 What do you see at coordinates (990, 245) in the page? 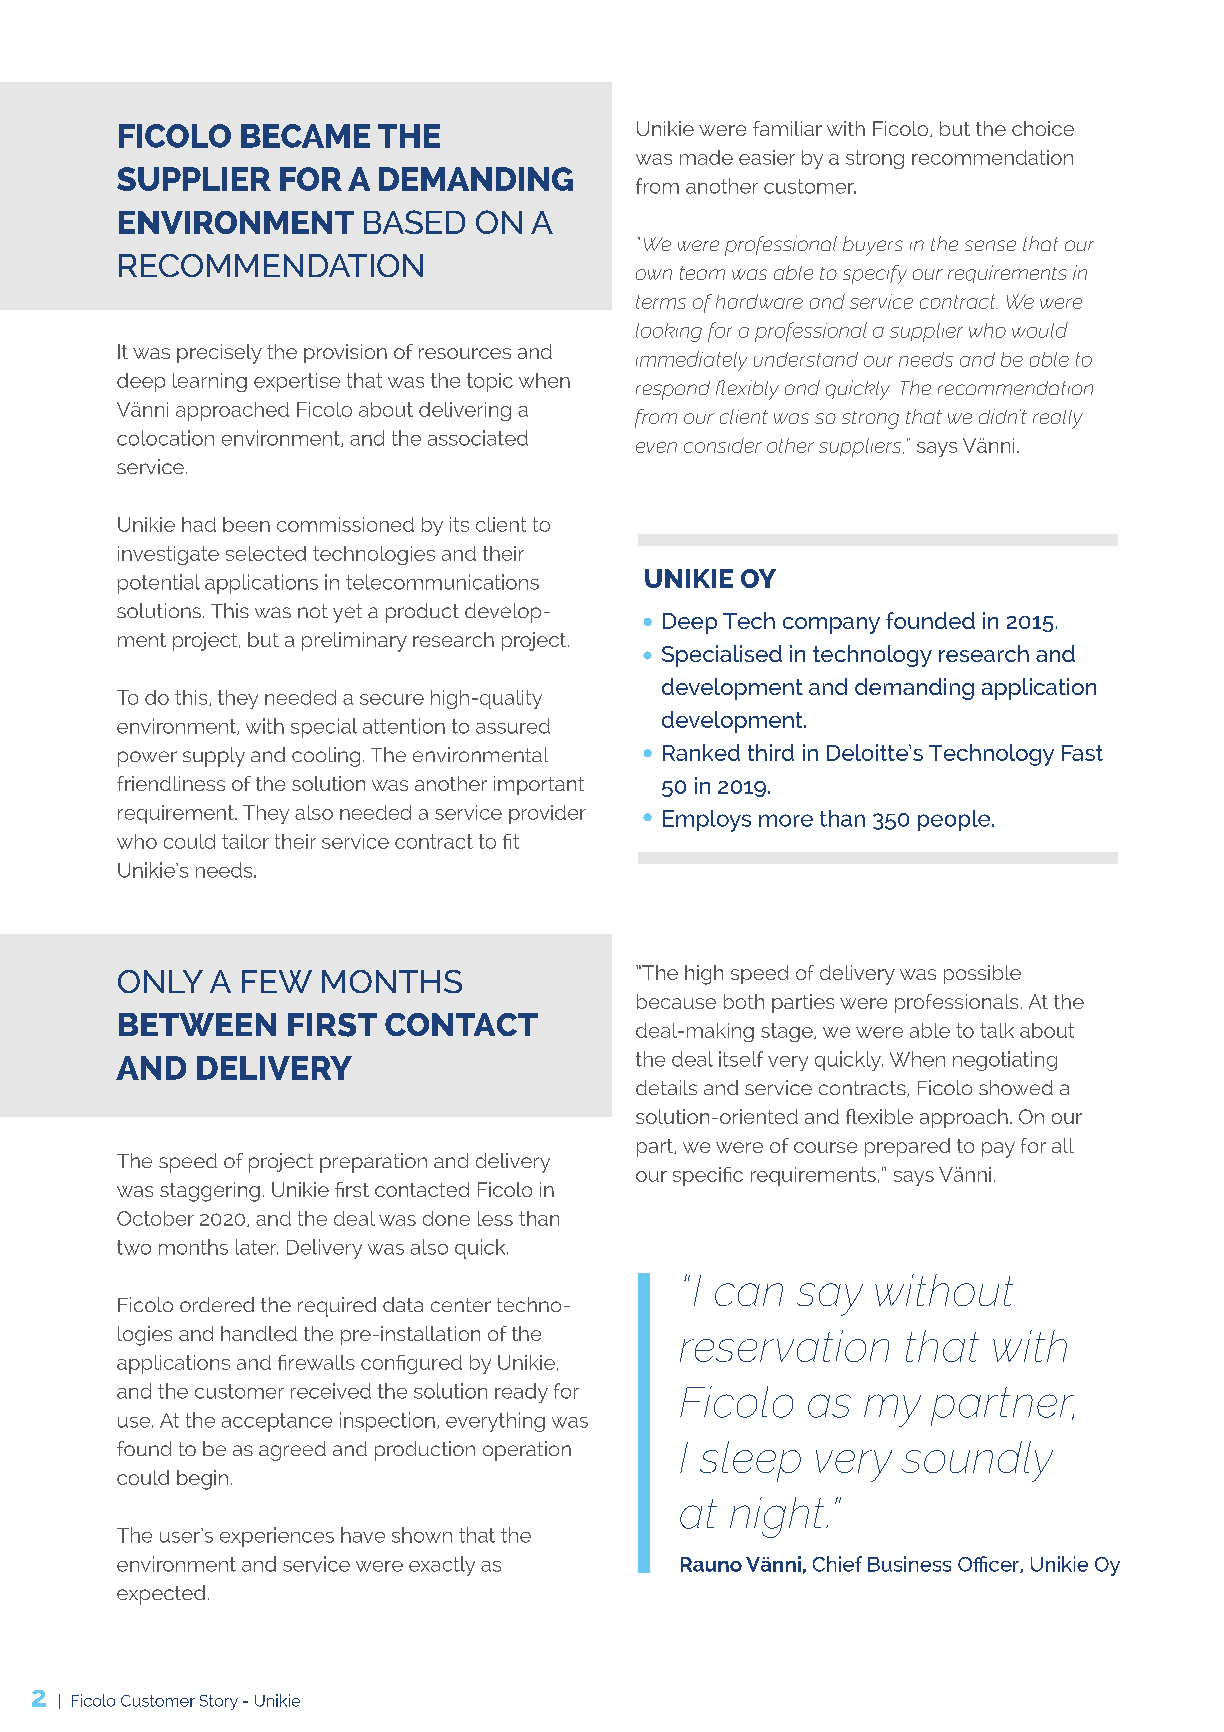
I see `sense` at bounding box center [990, 245].
